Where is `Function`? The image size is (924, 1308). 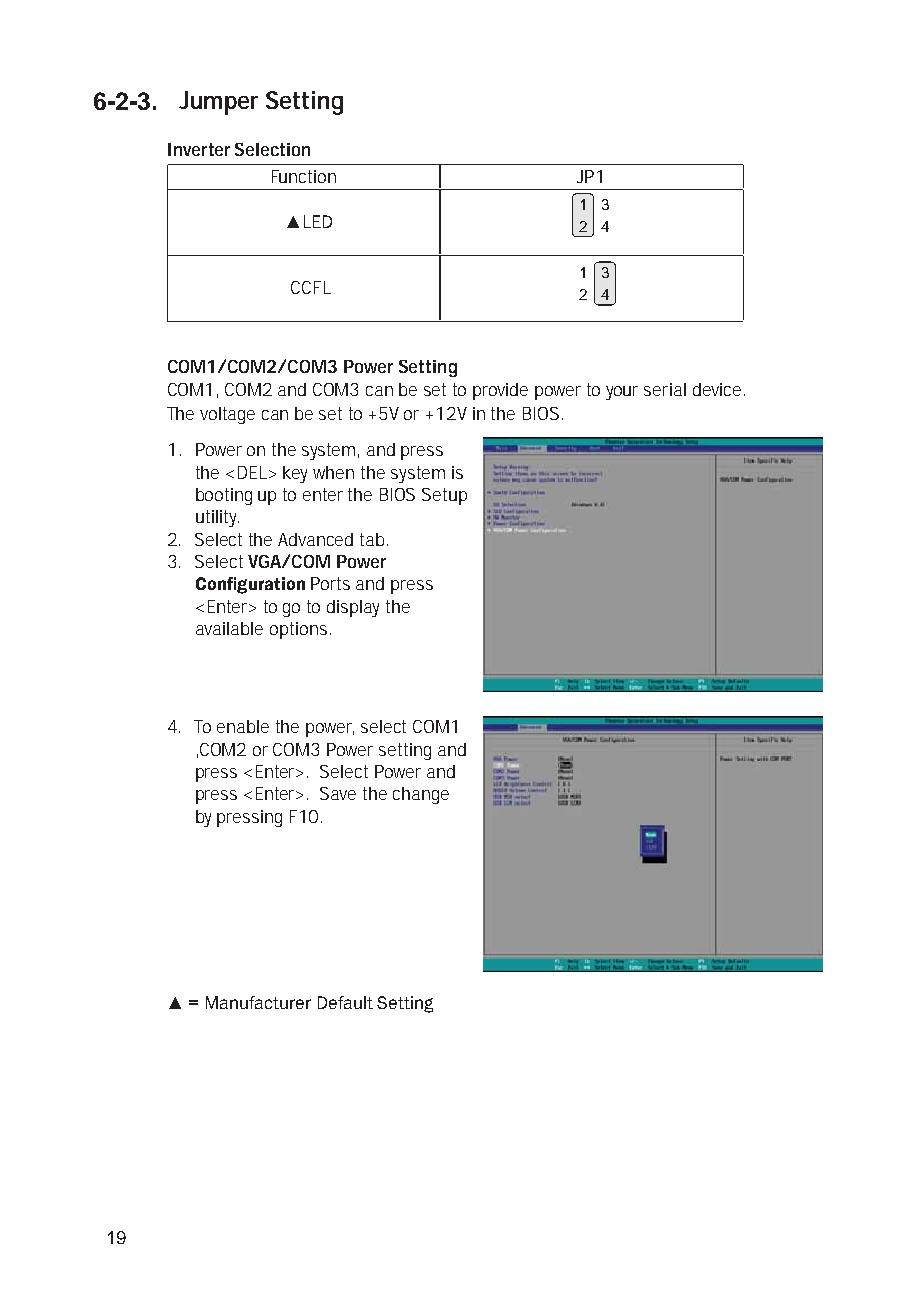
Function is located at coordinates (304, 176).
